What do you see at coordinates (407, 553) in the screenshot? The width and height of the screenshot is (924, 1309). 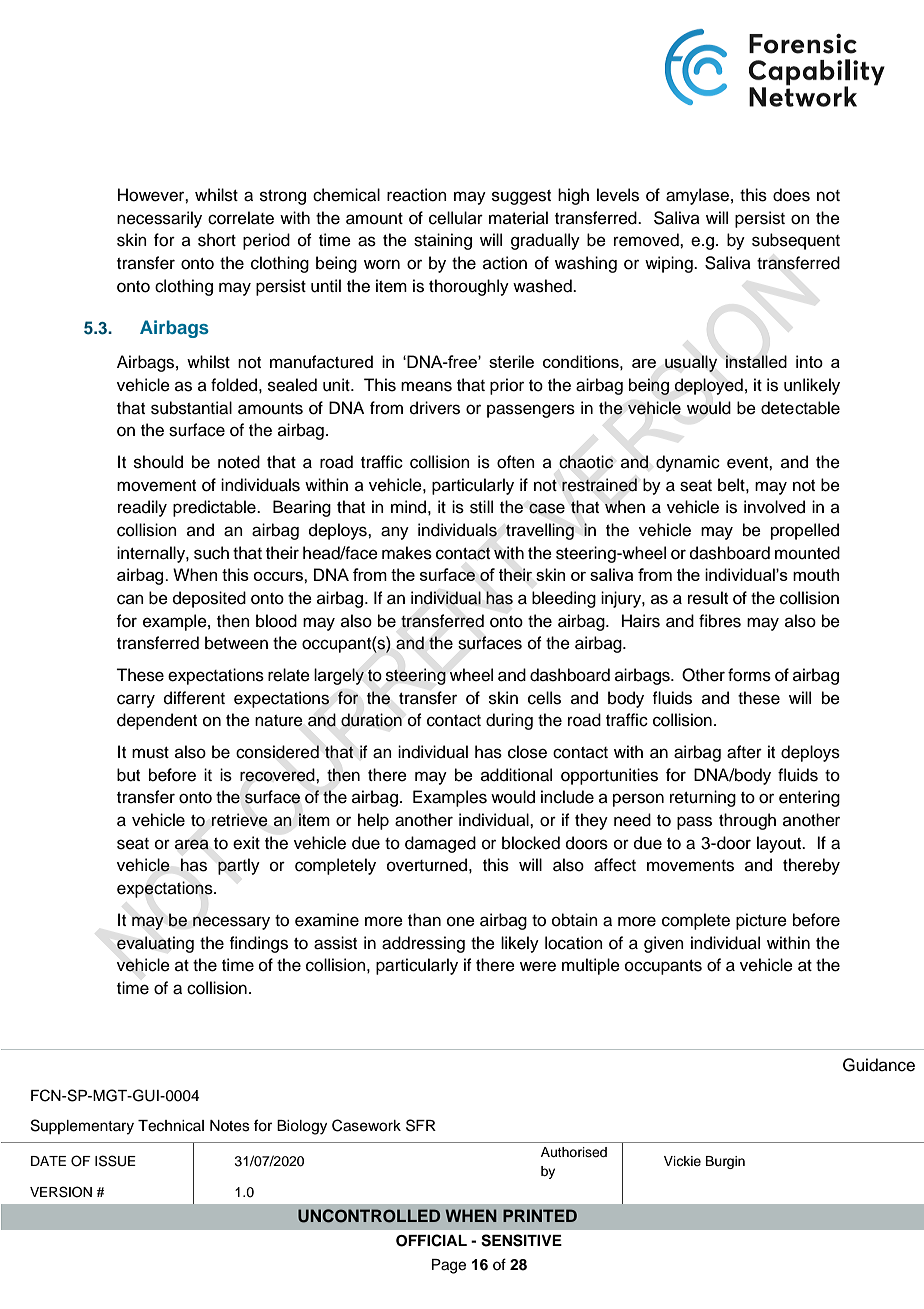 I see `makes` at bounding box center [407, 553].
